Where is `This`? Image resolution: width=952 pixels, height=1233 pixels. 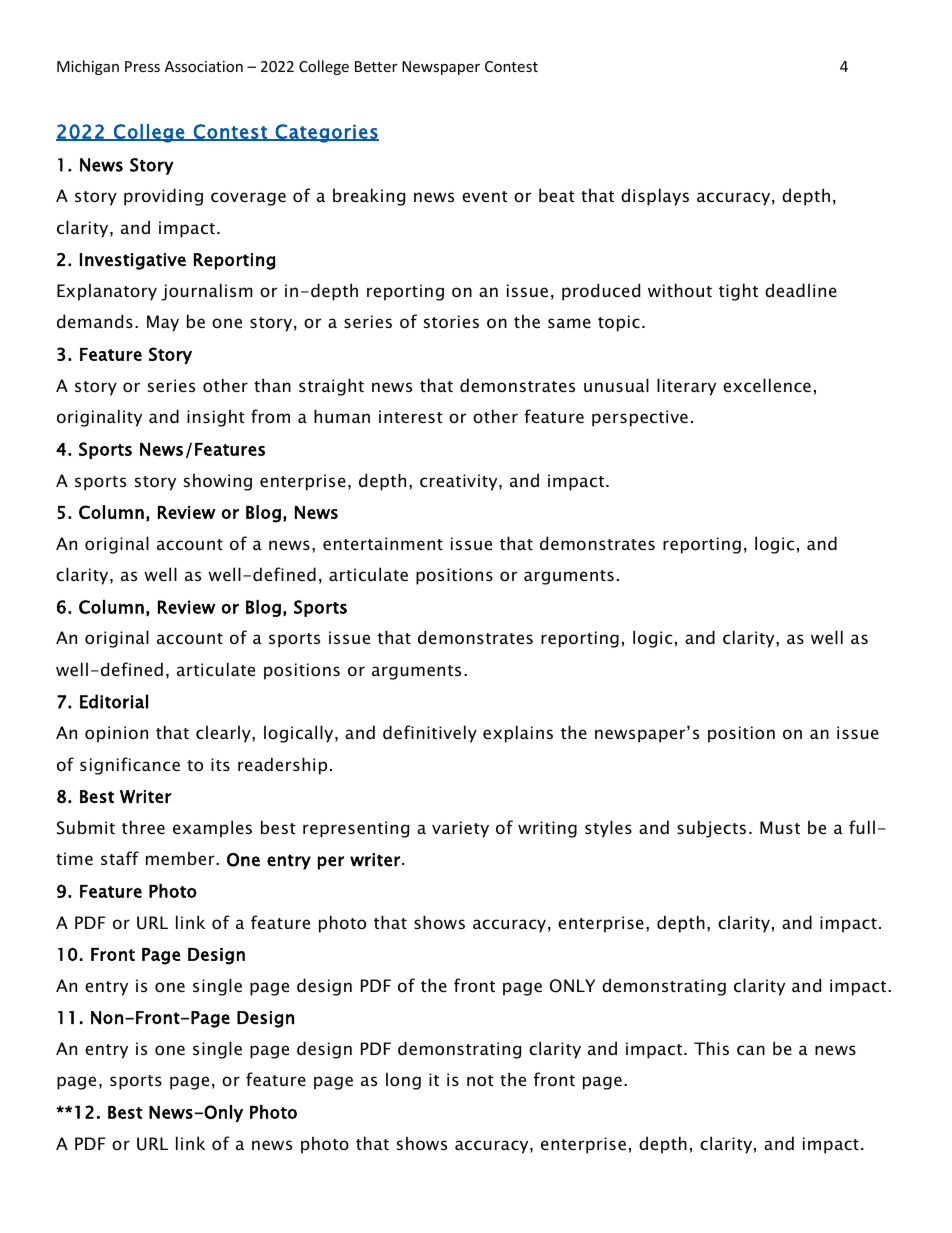
This is located at coordinates (711, 1048).
